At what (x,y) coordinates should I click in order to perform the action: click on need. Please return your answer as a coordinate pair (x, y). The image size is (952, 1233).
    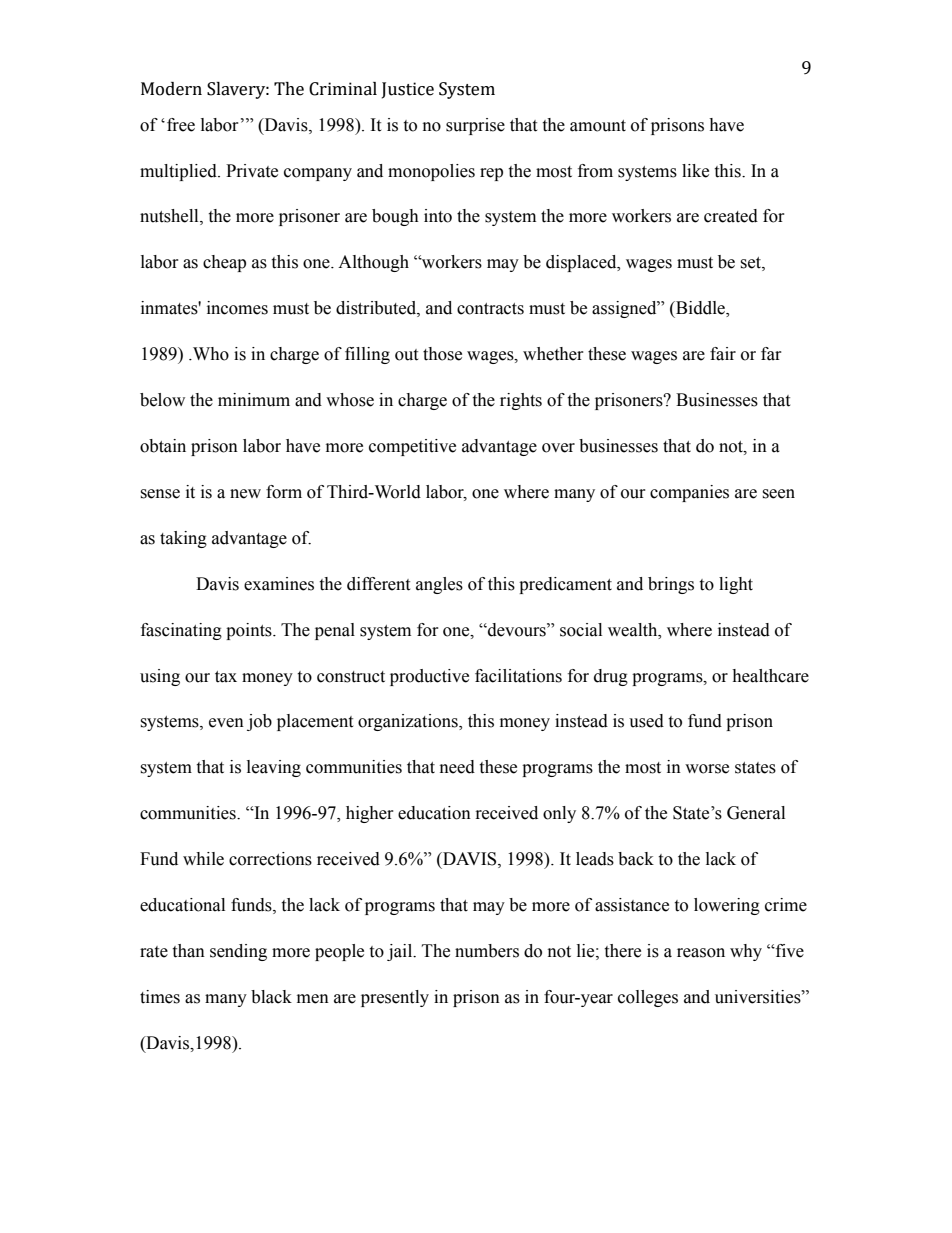
    Looking at the image, I should click on (457, 767).
